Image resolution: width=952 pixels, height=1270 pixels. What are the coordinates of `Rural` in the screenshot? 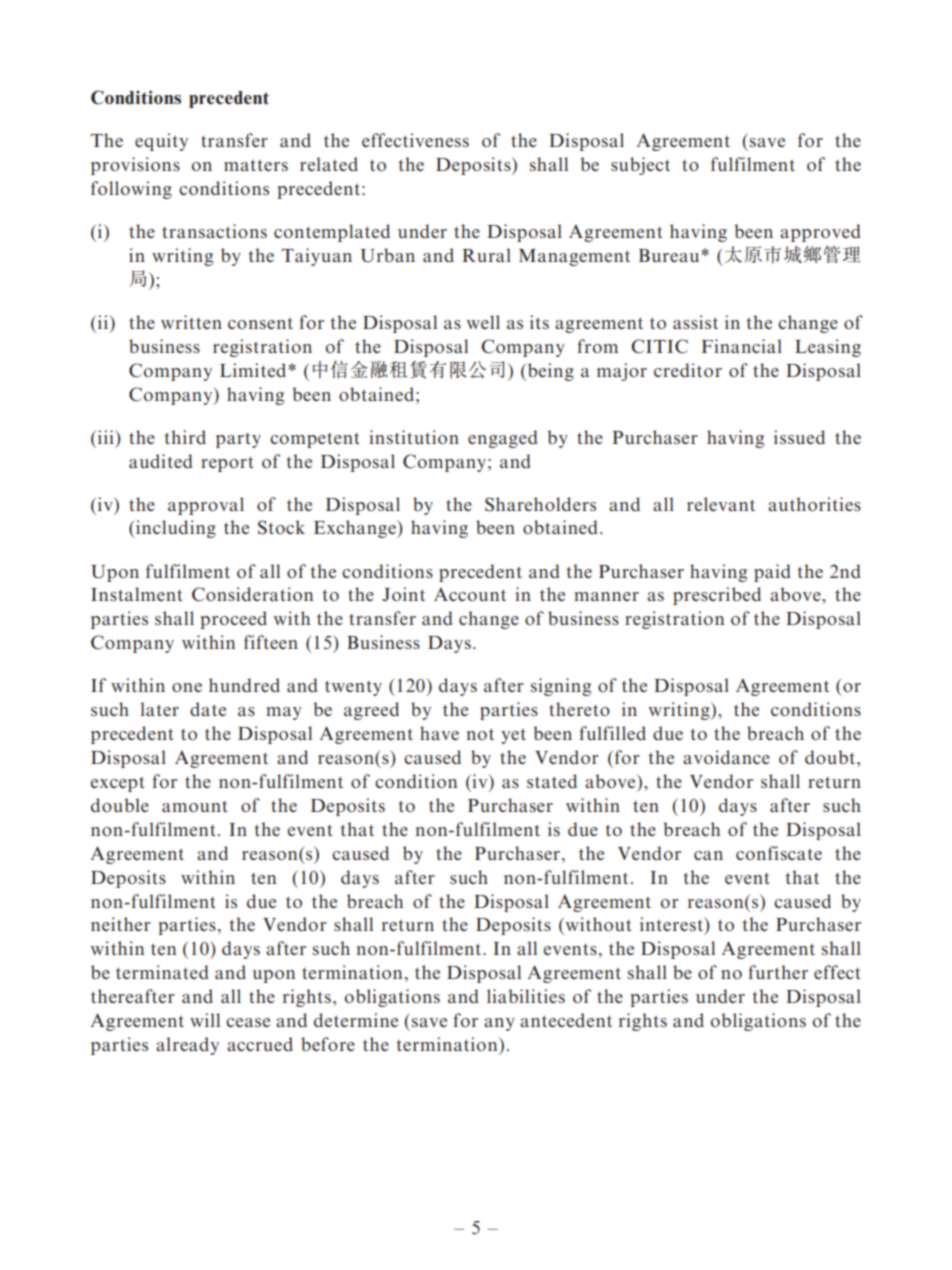 It's located at (486, 255).
